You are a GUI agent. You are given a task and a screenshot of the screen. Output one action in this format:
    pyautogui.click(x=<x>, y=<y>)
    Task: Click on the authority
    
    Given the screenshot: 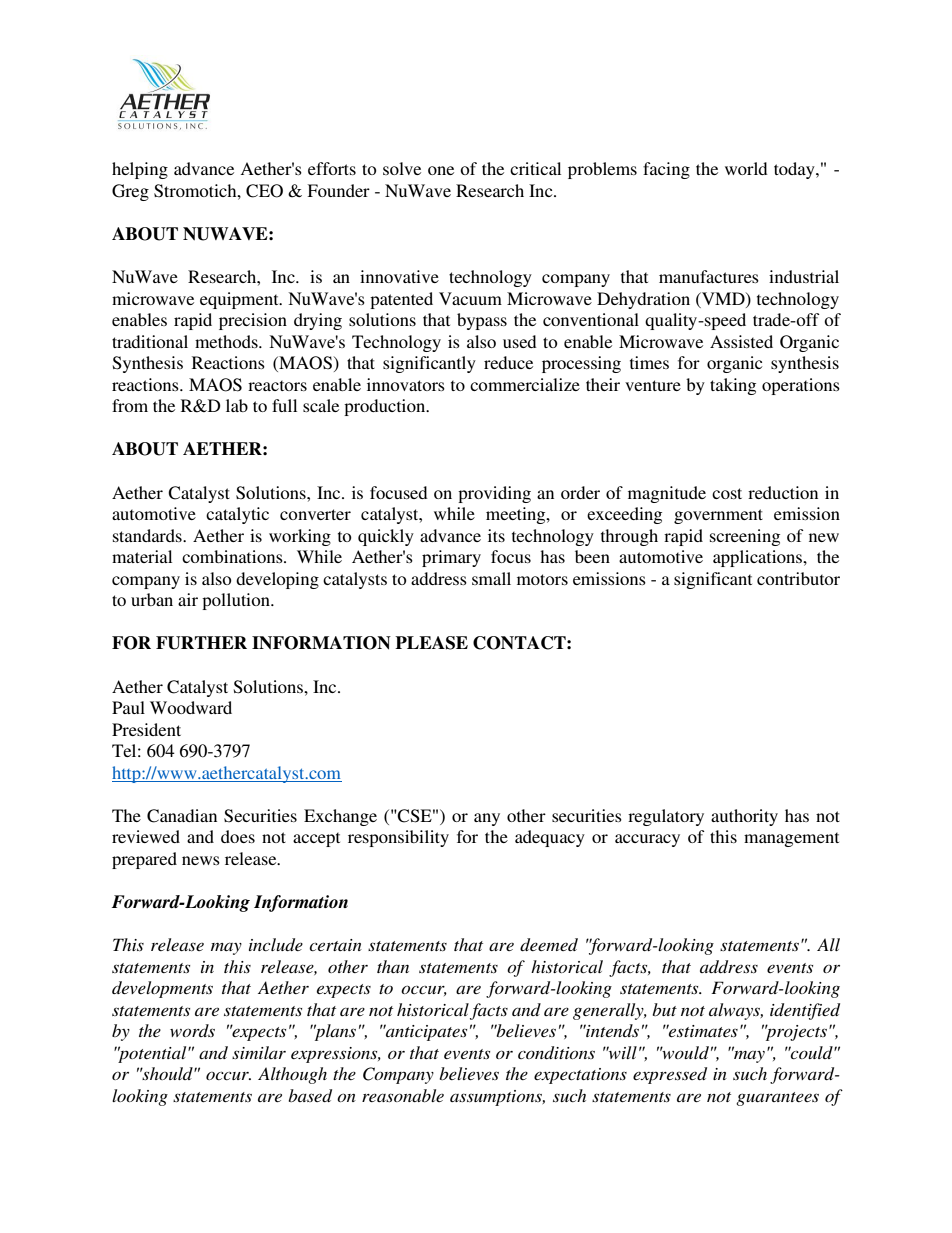 What is the action you would take?
    pyautogui.click(x=744, y=817)
